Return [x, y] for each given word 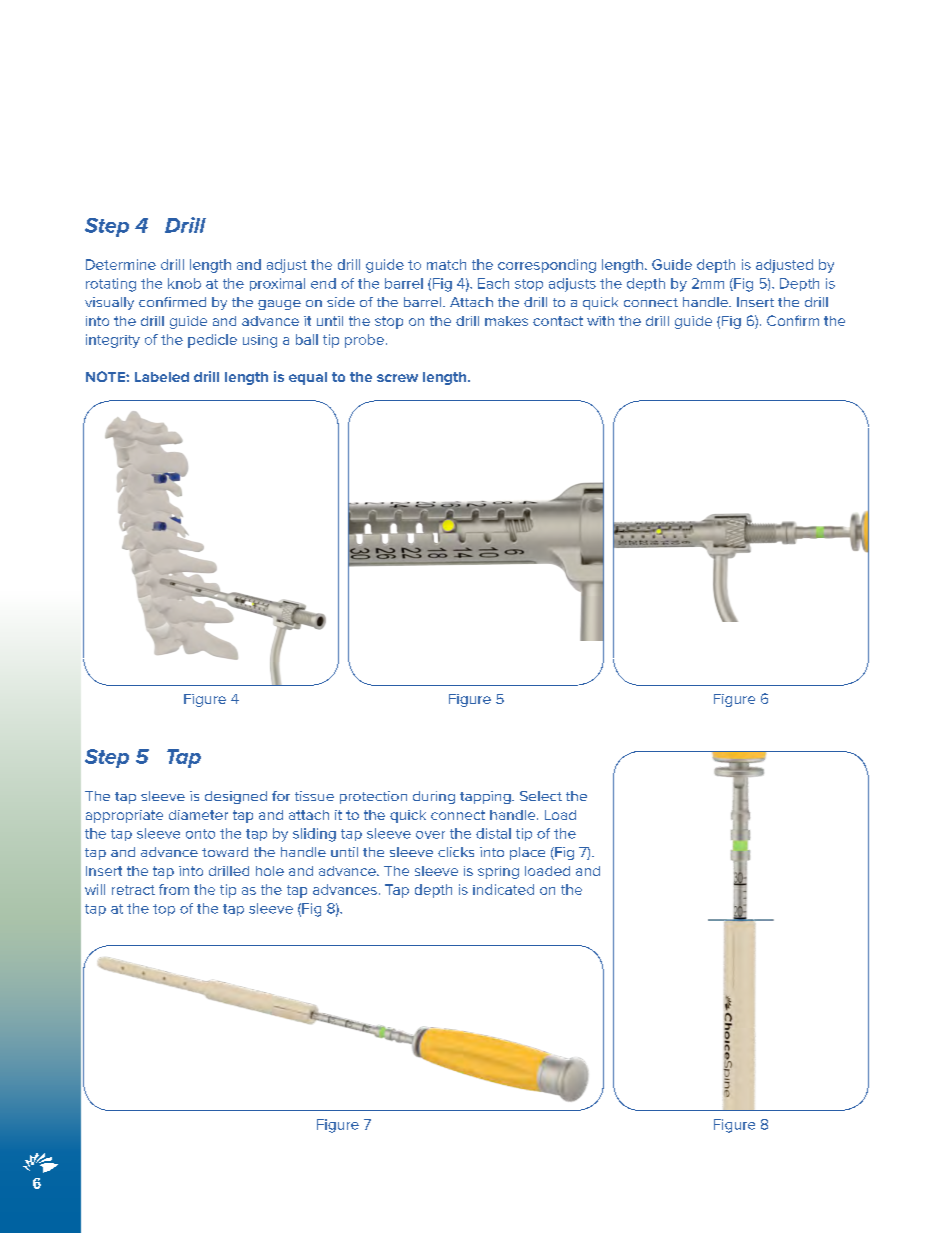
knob [184, 283]
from [174, 889]
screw [397, 378]
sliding [314, 835]
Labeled [162, 377]
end [323, 283]
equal [308, 378]
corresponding [547, 266]
